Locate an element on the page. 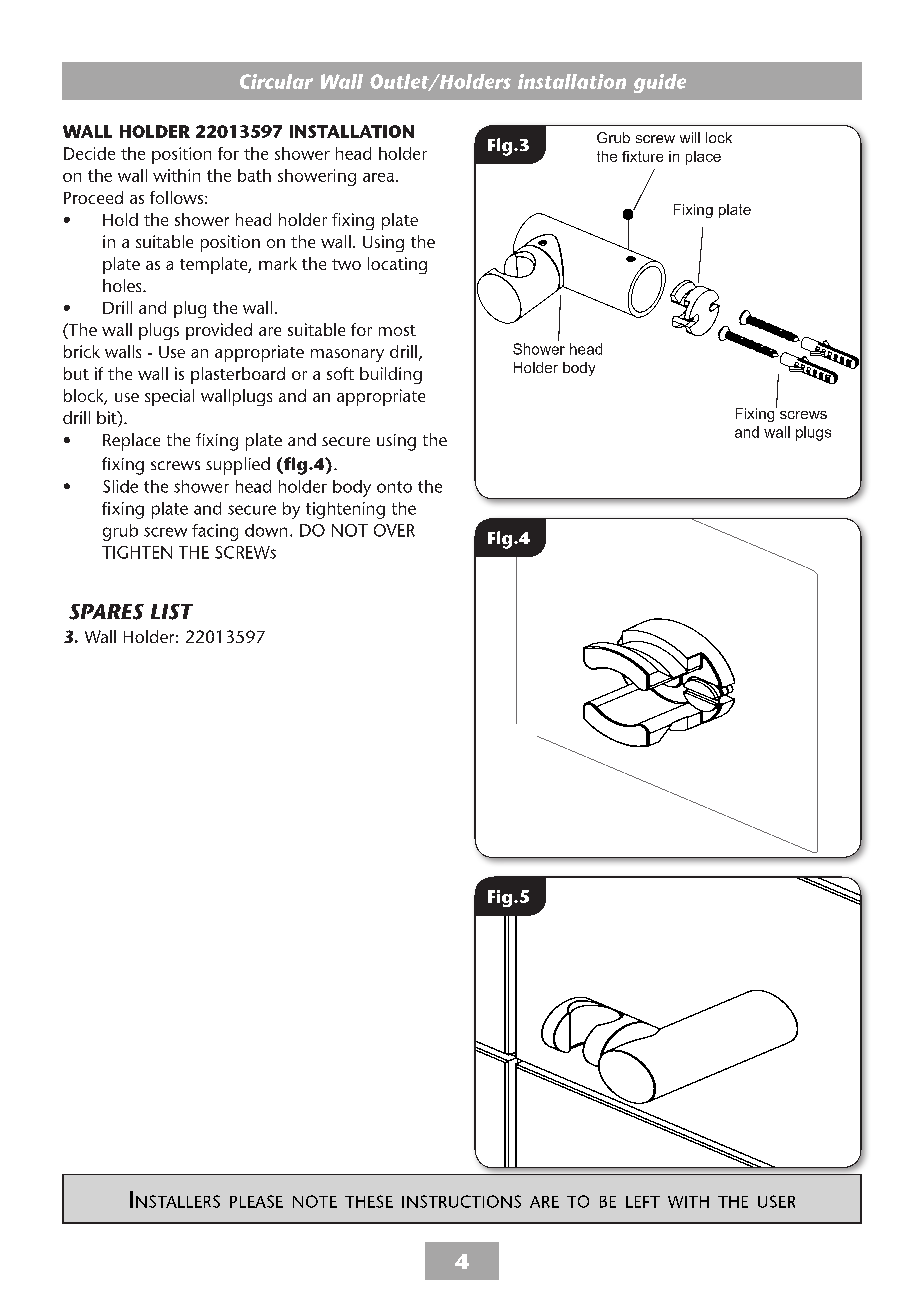 This document has width=924, height=1311. OVER is located at coordinates (394, 530).
